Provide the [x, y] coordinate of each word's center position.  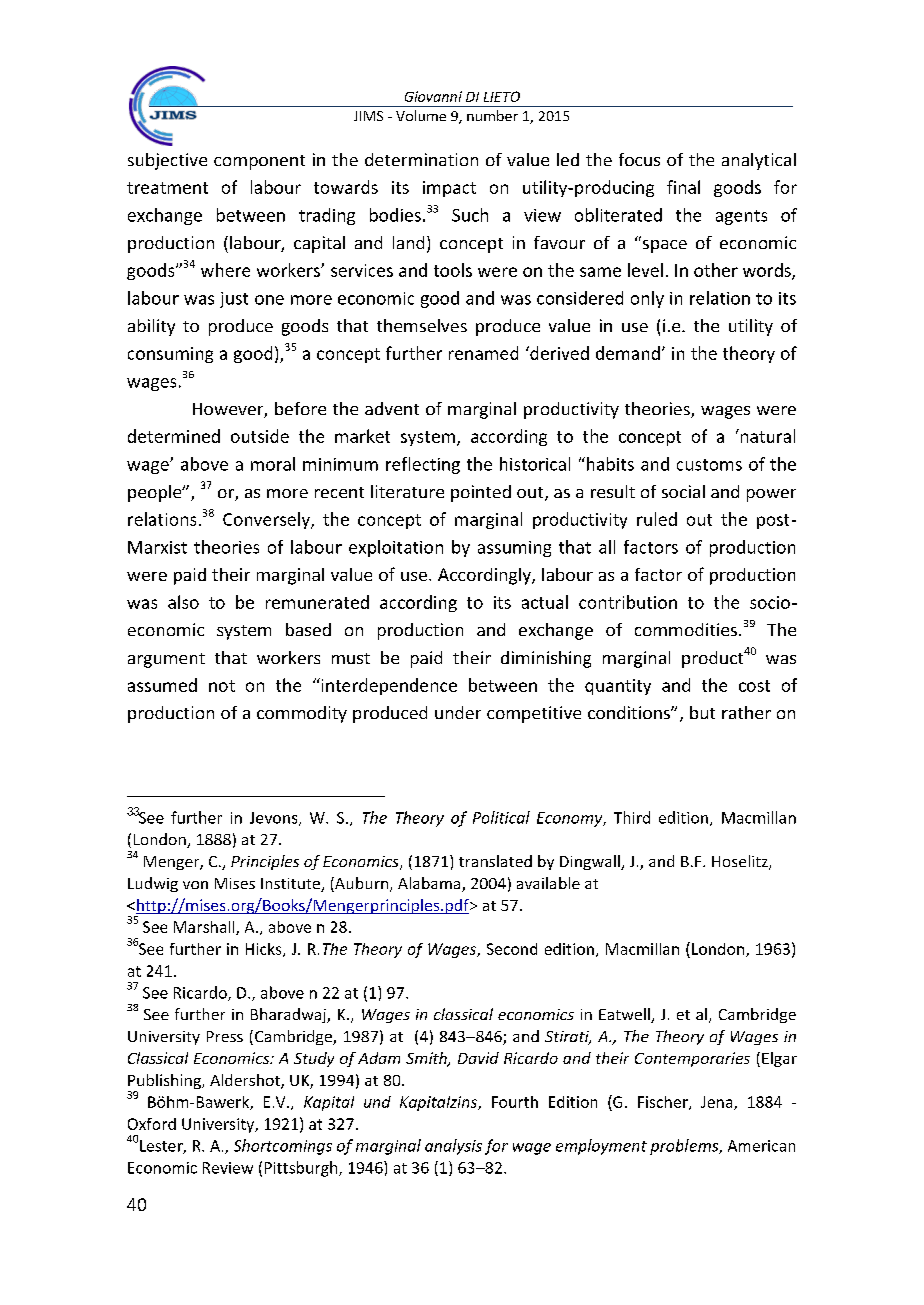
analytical [759, 161]
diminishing [546, 659]
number [492, 115]
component [259, 162]
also [183, 602]
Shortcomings [283, 1147]
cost [754, 686]
